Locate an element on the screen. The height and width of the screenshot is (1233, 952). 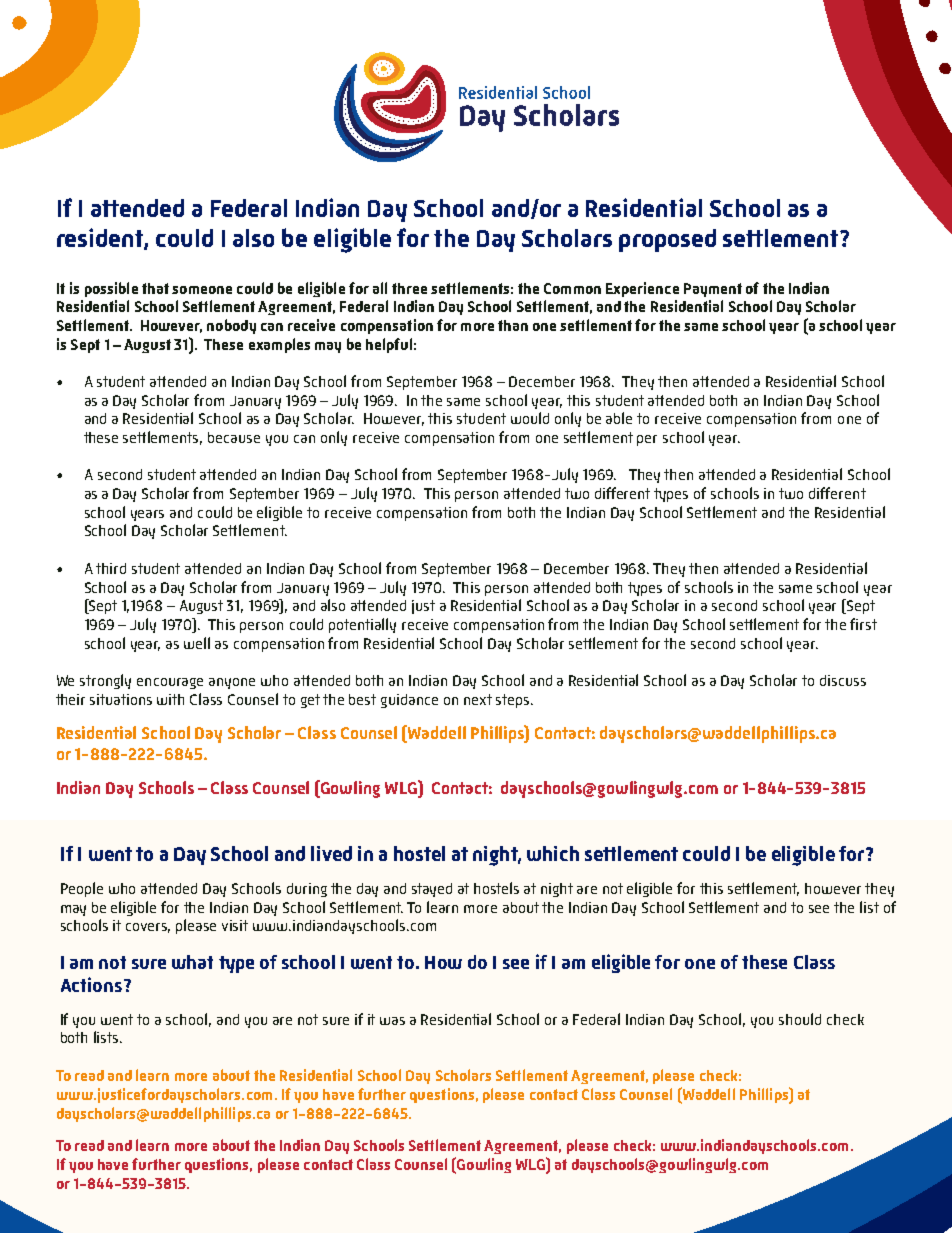
should is located at coordinates (800, 1019).
